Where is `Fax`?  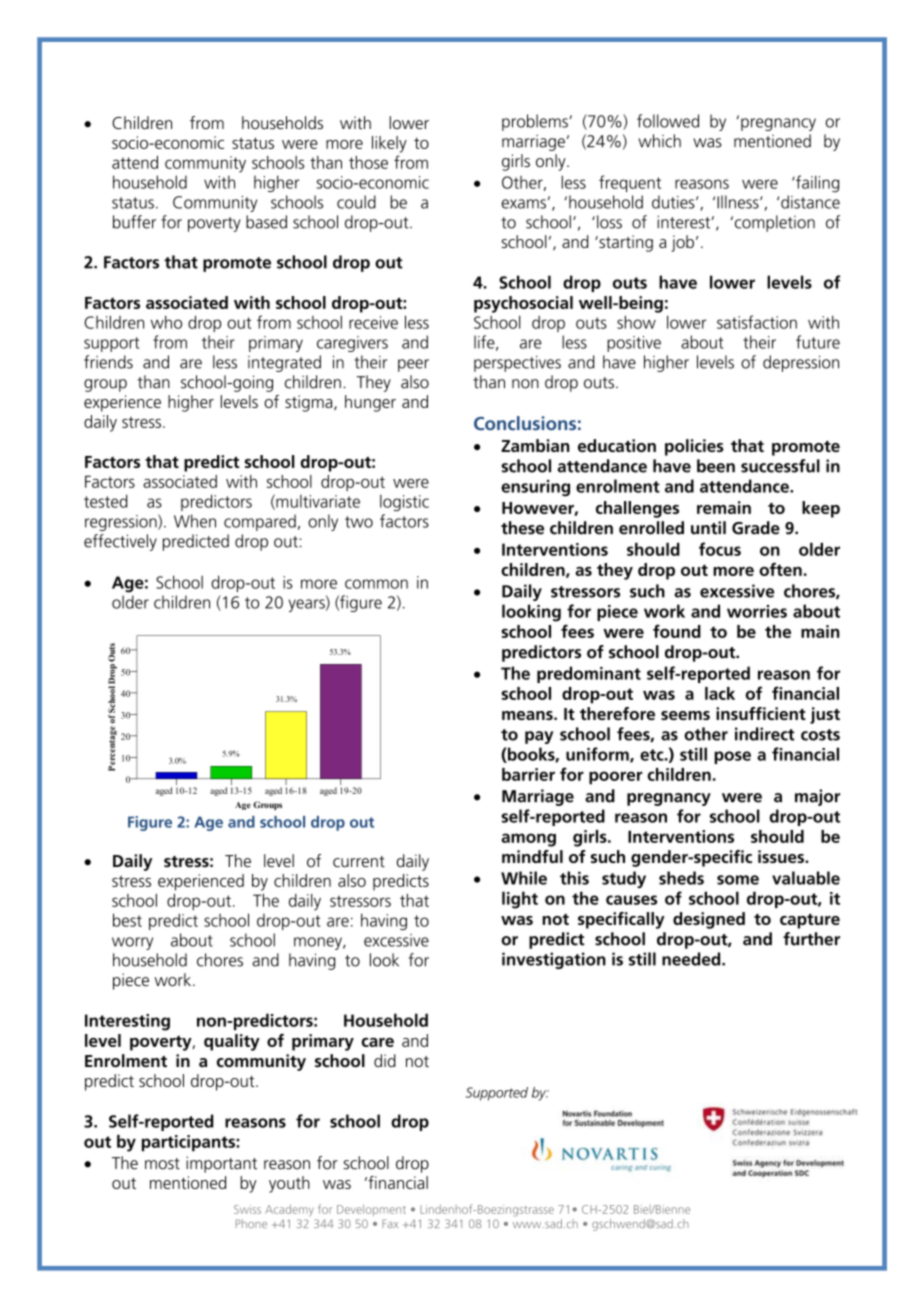 Fax is located at coordinates (390, 1223).
